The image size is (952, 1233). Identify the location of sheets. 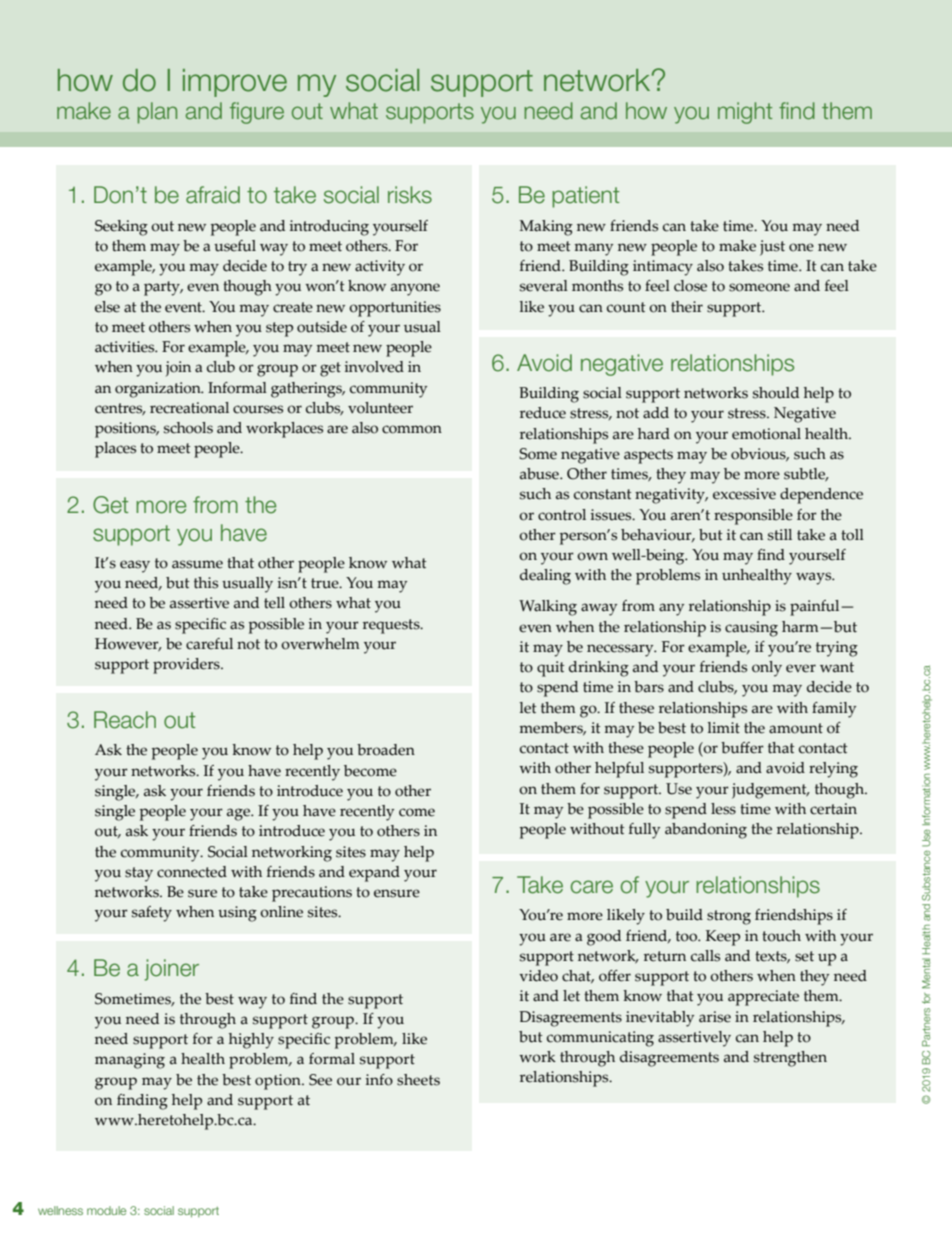
(418, 1080).
